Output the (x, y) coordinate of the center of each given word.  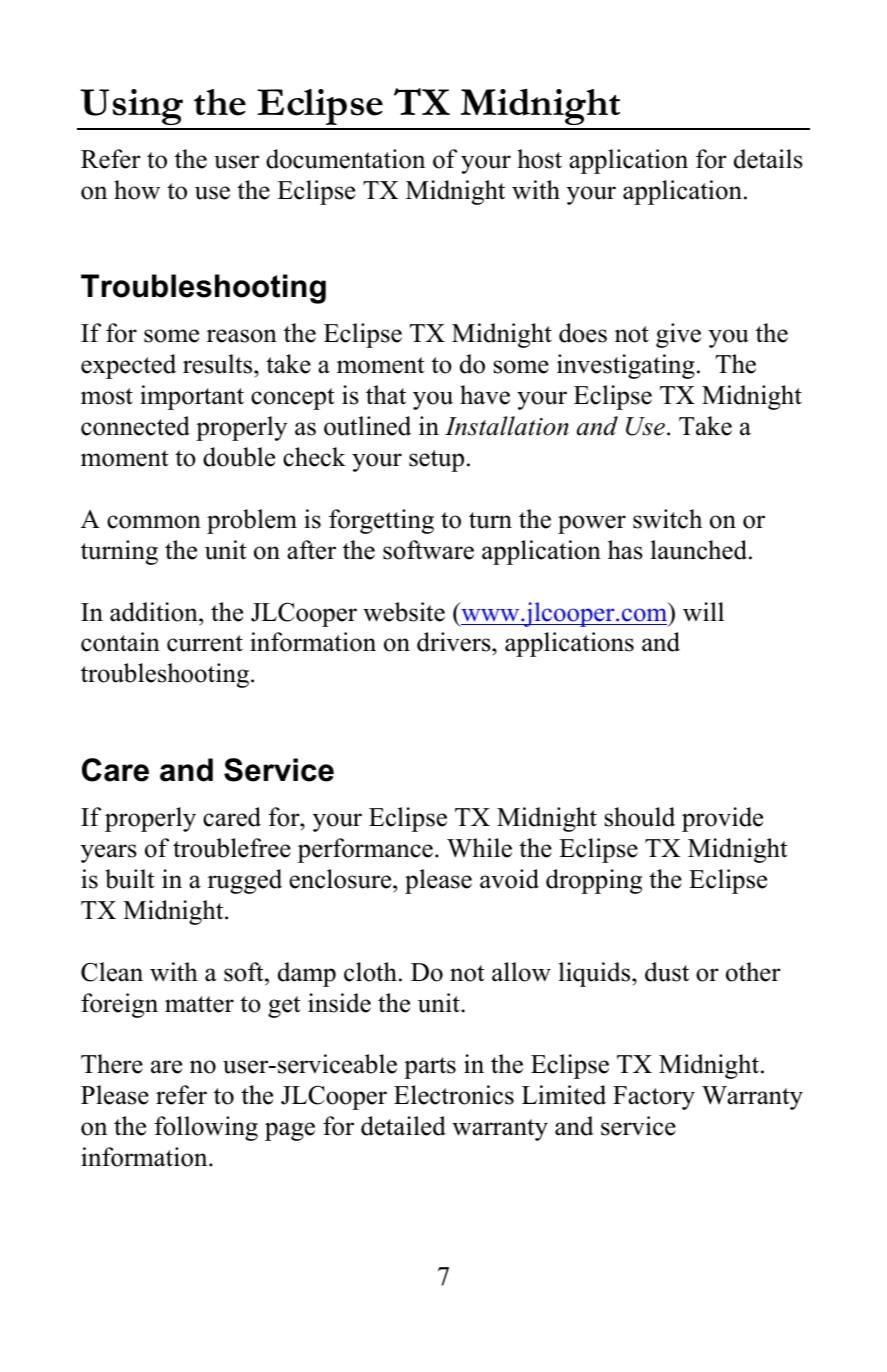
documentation (345, 159)
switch (667, 519)
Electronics (454, 1095)
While (479, 848)
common (154, 522)
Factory (654, 1098)
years (109, 853)
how (137, 190)
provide (722, 819)
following (206, 1128)
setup (436, 461)
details (768, 159)
